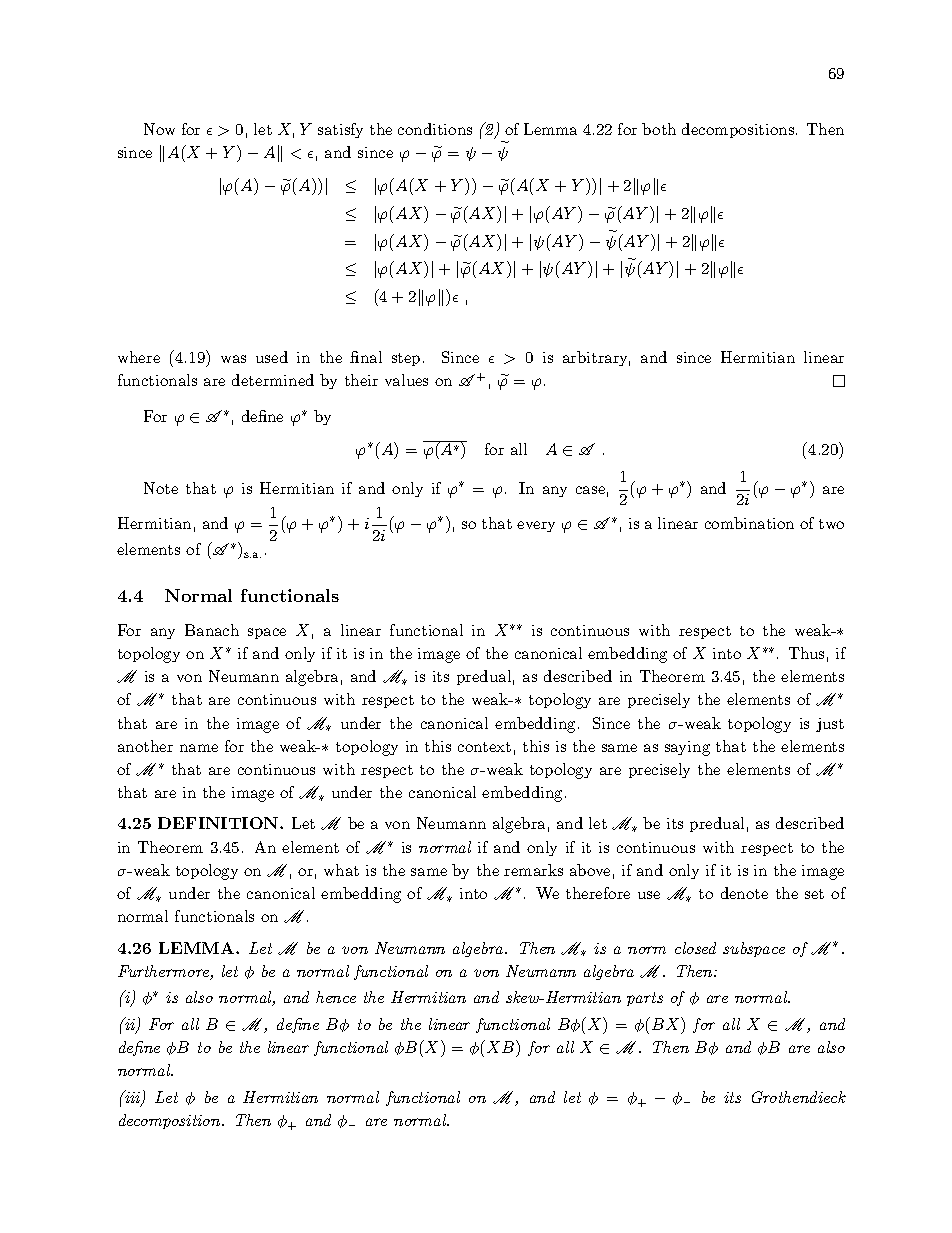 This document has height=1233, width=952. I want to click on values, so click(406, 380).
